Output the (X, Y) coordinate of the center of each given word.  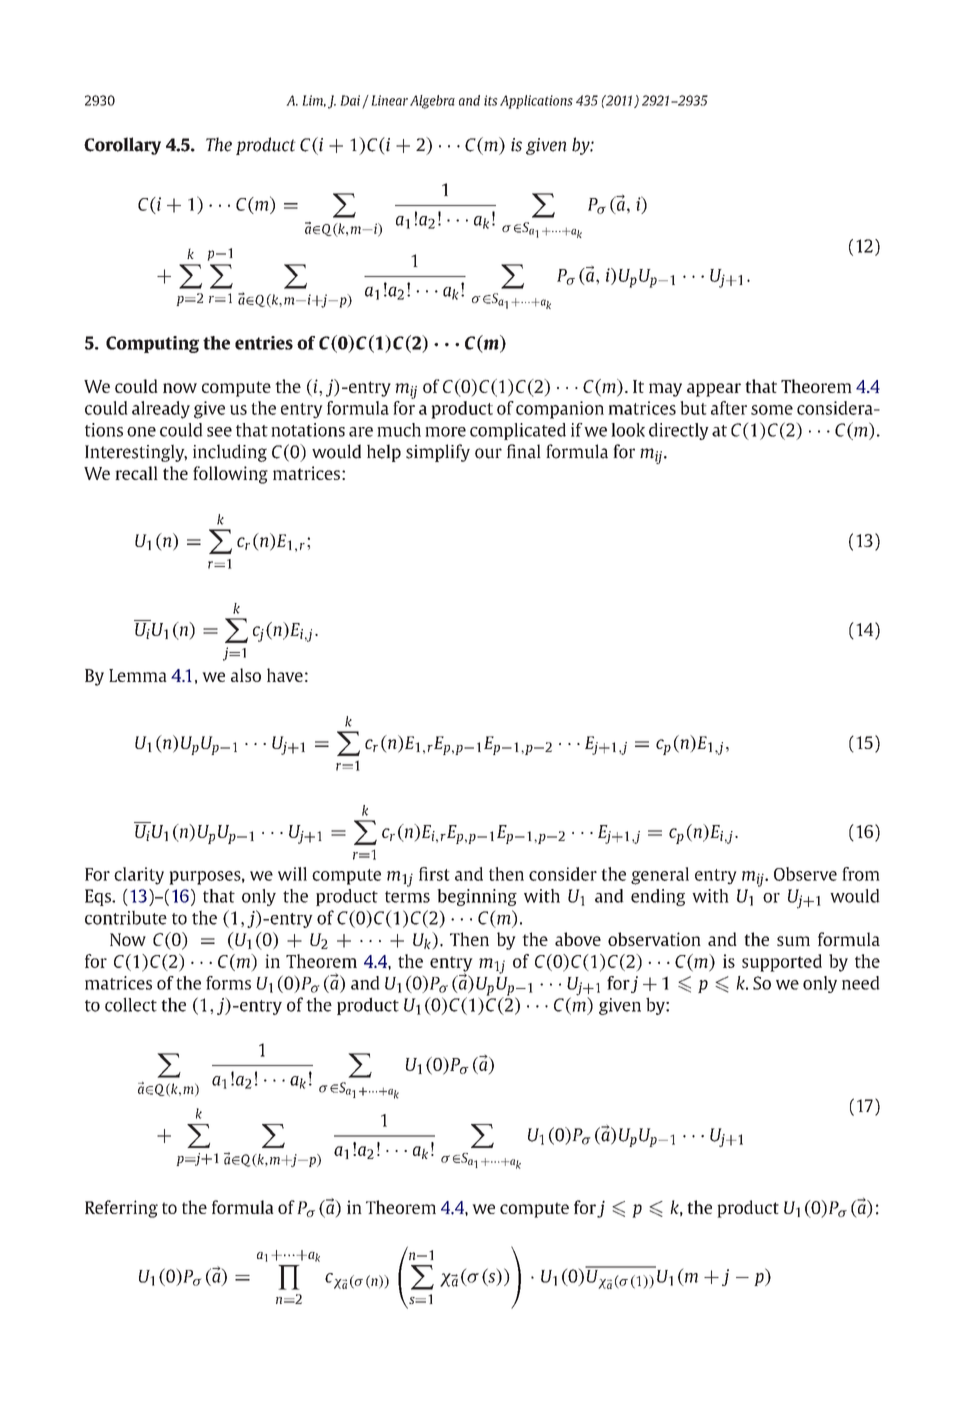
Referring (121, 1209)
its (491, 100)
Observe (805, 874)
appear (714, 390)
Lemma (138, 675)
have (285, 675)
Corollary (122, 146)
